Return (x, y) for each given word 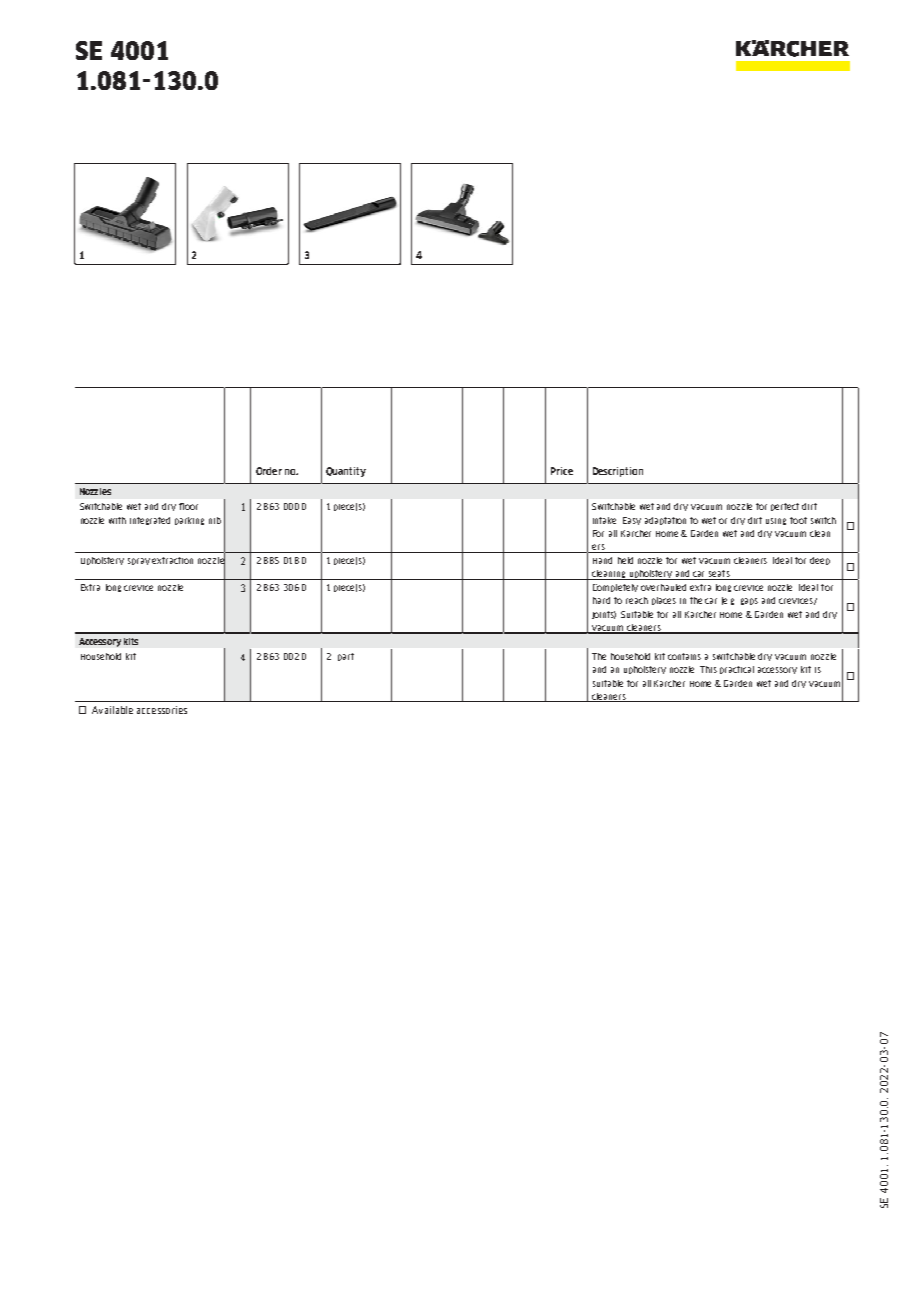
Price (562, 471)
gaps (749, 601)
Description (618, 472)
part (346, 657)
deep (820, 561)
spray (139, 561)
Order (269, 471)
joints (604, 615)
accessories (162, 710)
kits (131, 641)
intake (604, 520)
